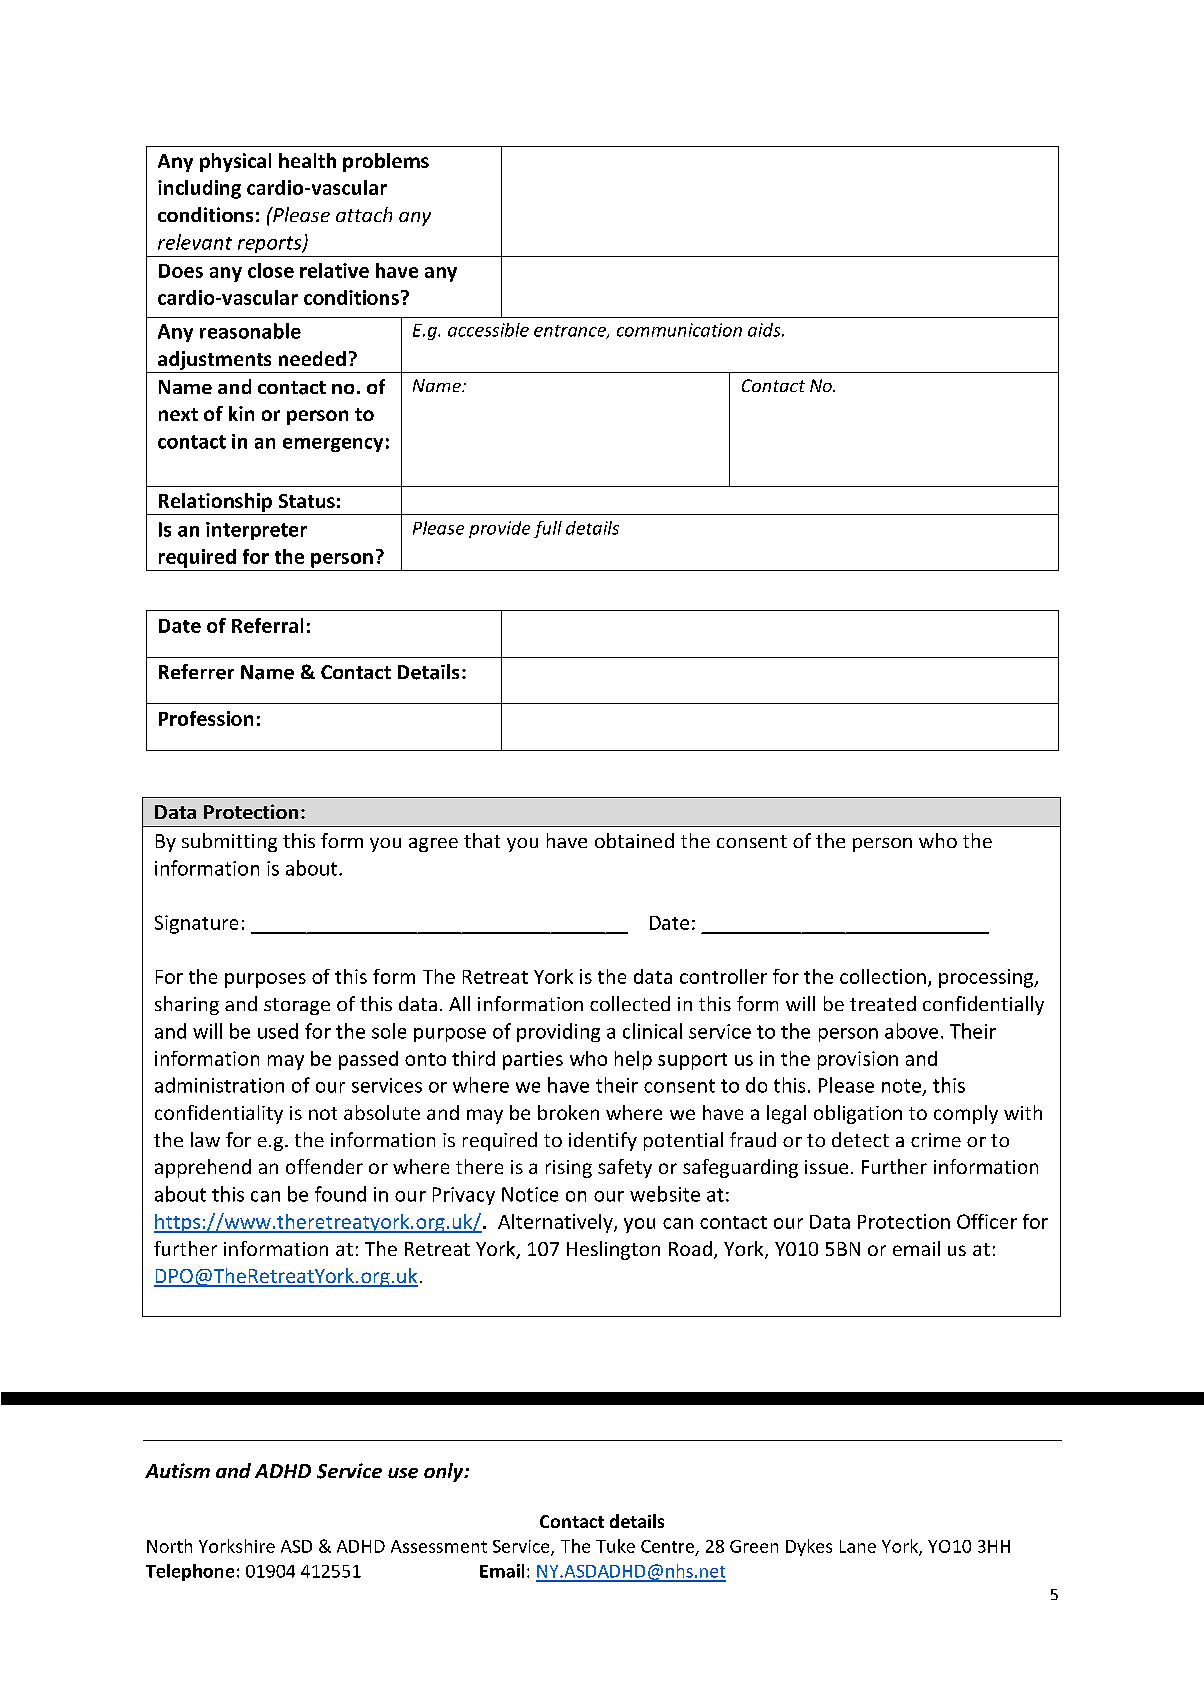 The image size is (1204, 1704). I want to click on collection, so click(883, 976).
